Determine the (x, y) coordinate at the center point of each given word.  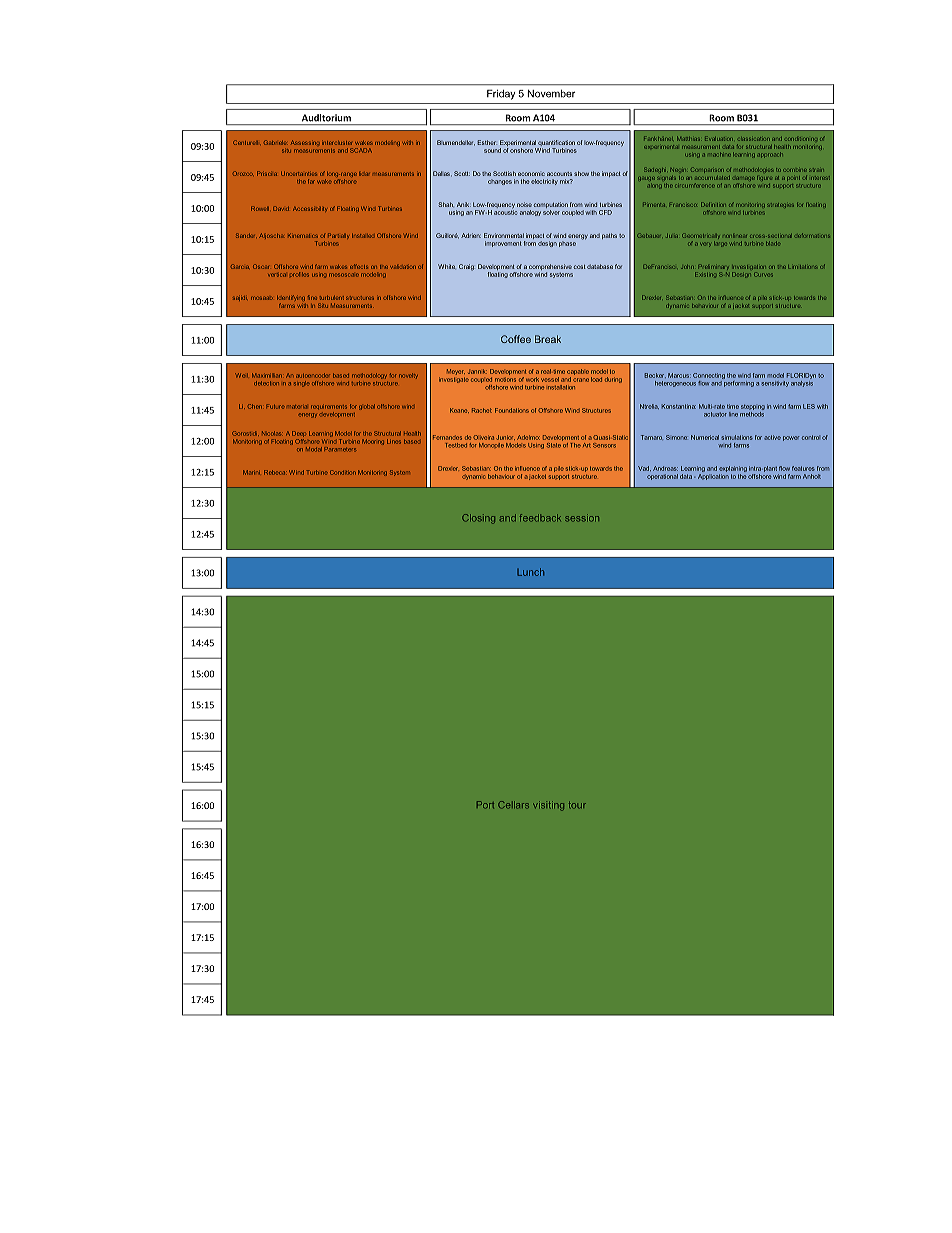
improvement (503, 244)
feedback (540, 518)
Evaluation (719, 138)
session (582, 518)
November (551, 93)
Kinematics (303, 236)
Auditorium (326, 118)
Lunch (530, 572)
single (302, 384)
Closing (478, 519)
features (803, 468)
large (719, 244)
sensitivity (775, 384)
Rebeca (274, 472)
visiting (548, 806)
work (532, 379)
